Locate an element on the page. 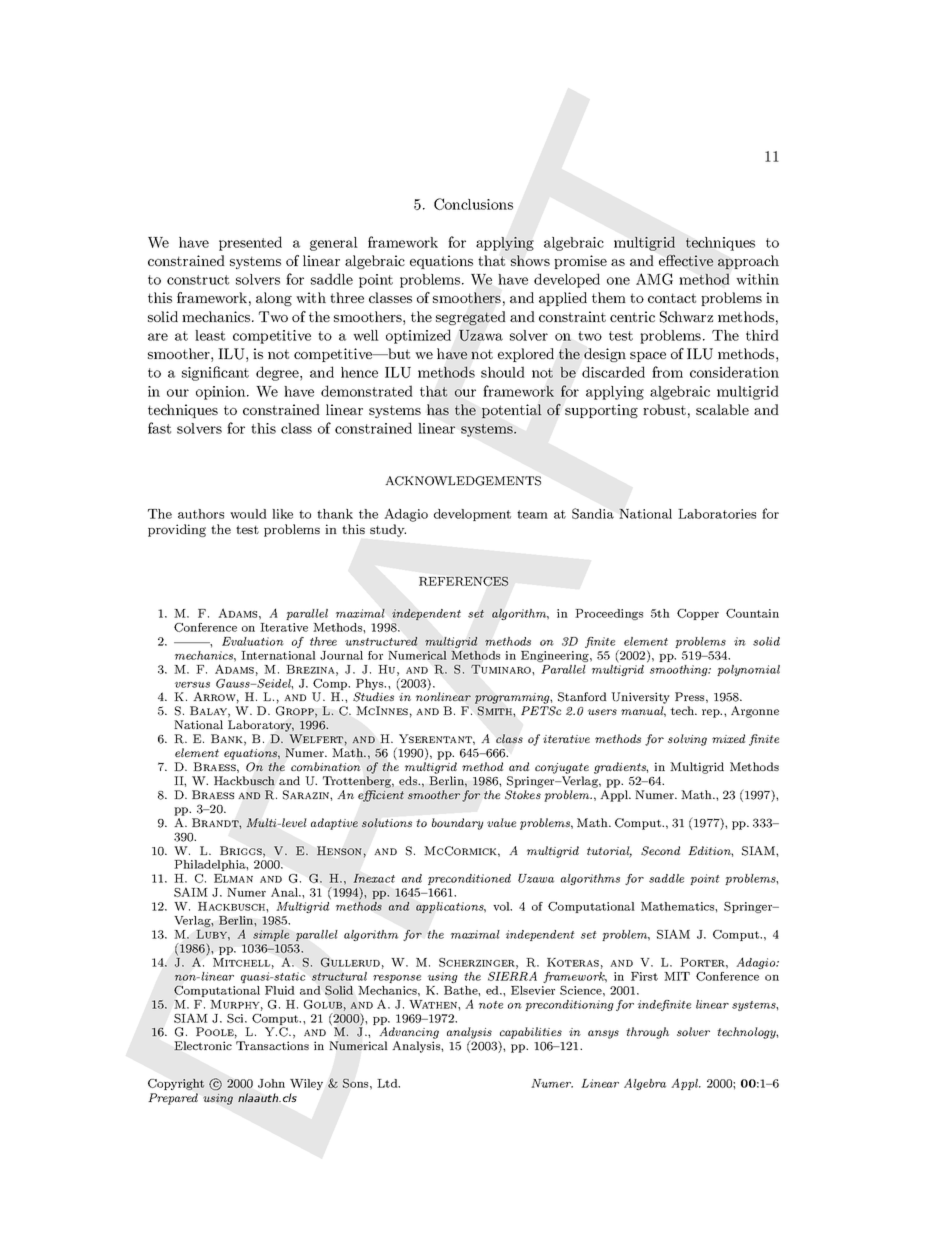 This image has height=1233, width=952. boundary is located at coordinates (457, 824).
